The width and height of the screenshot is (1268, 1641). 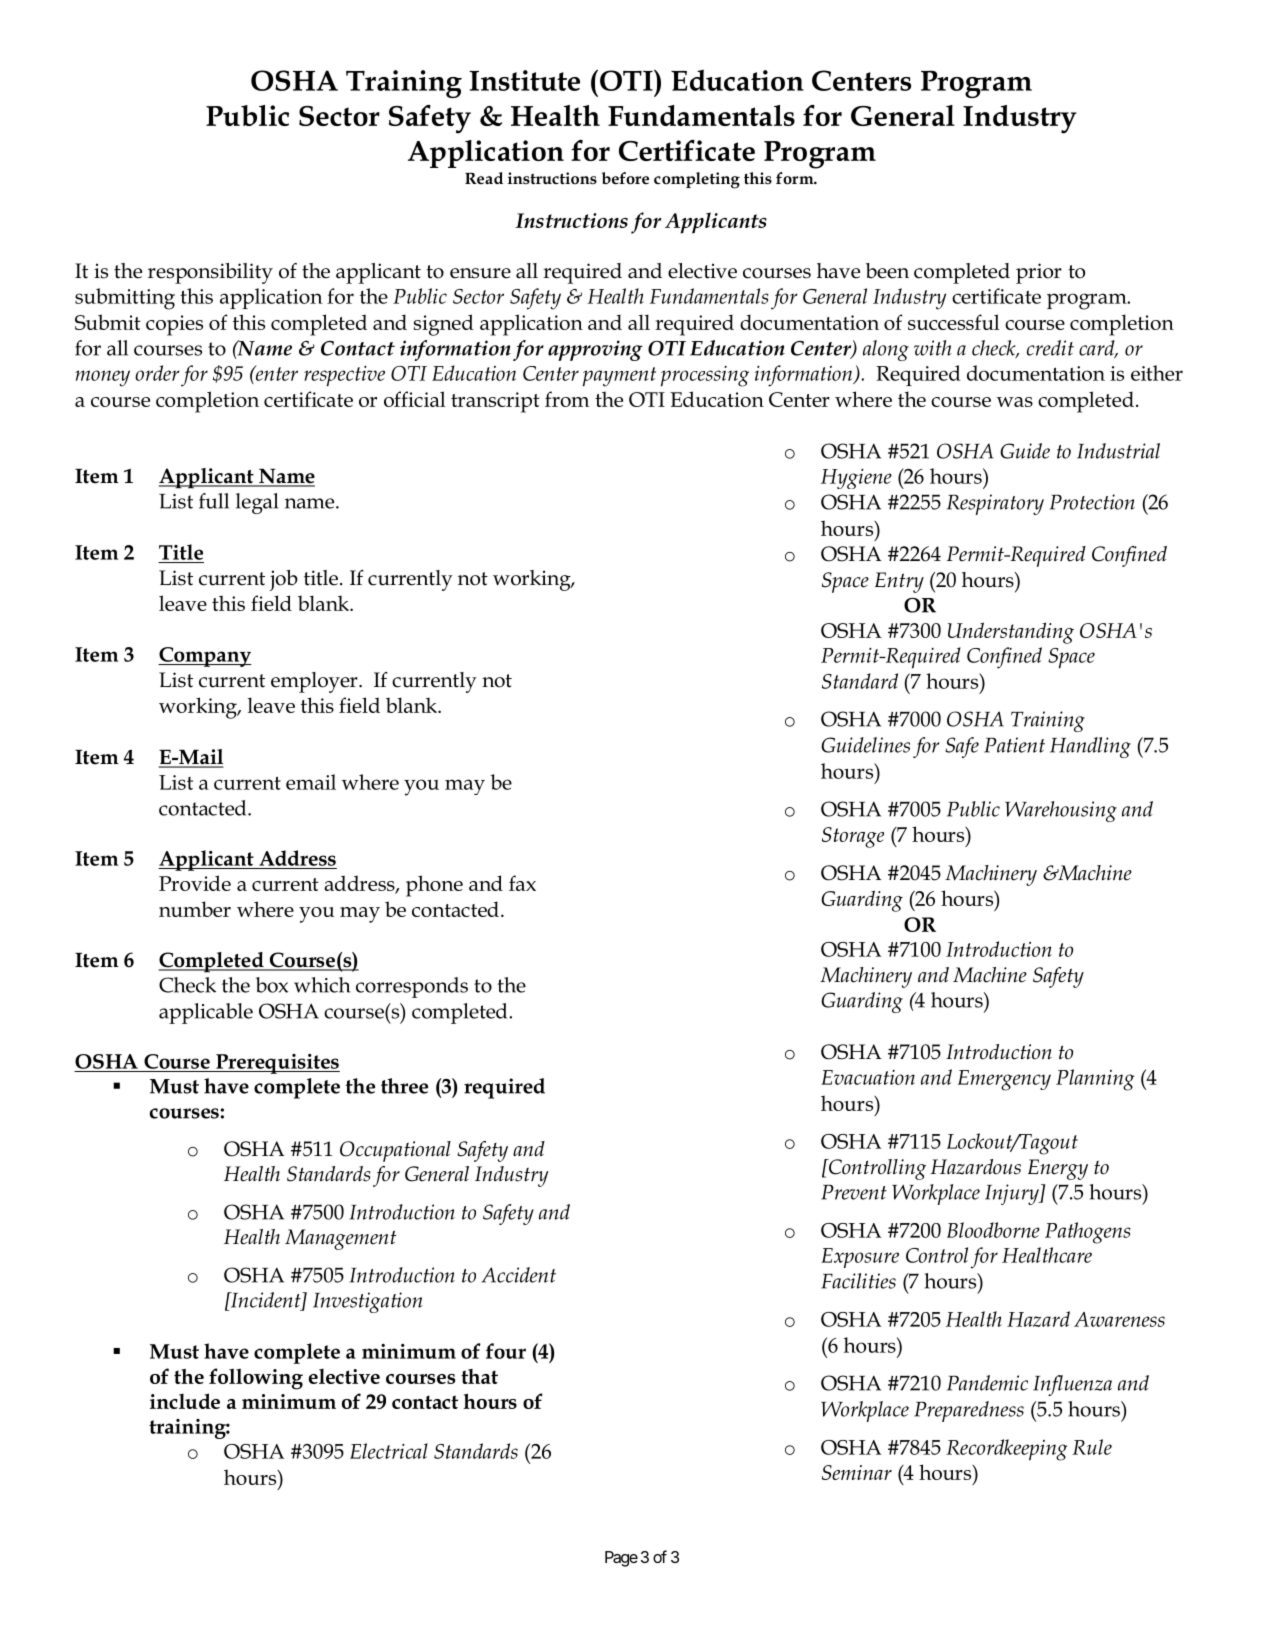 I want to click on responsibility, so click(x=210, y=273).
